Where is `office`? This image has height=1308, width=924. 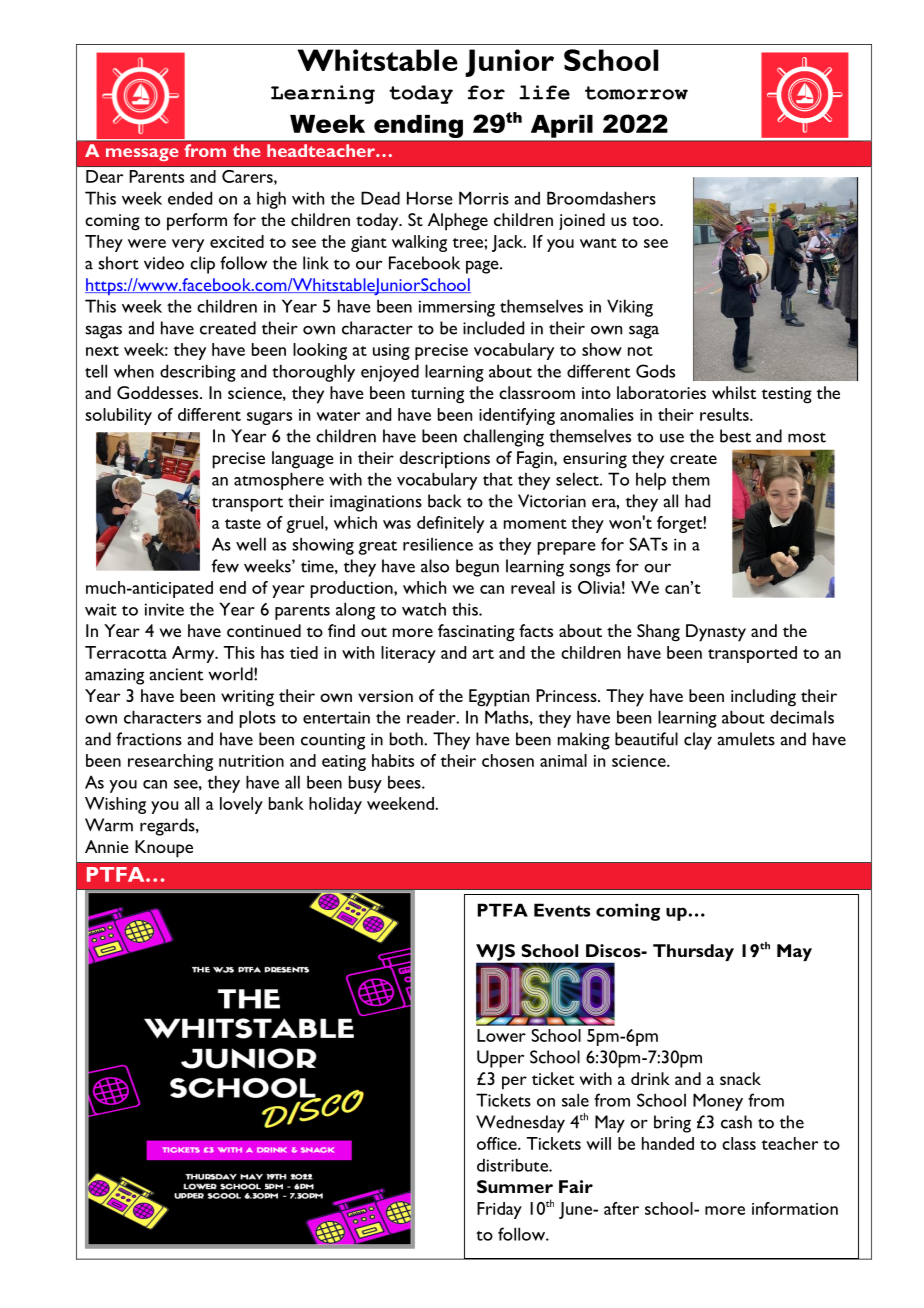
office is located at coordinates (498, 1143).
